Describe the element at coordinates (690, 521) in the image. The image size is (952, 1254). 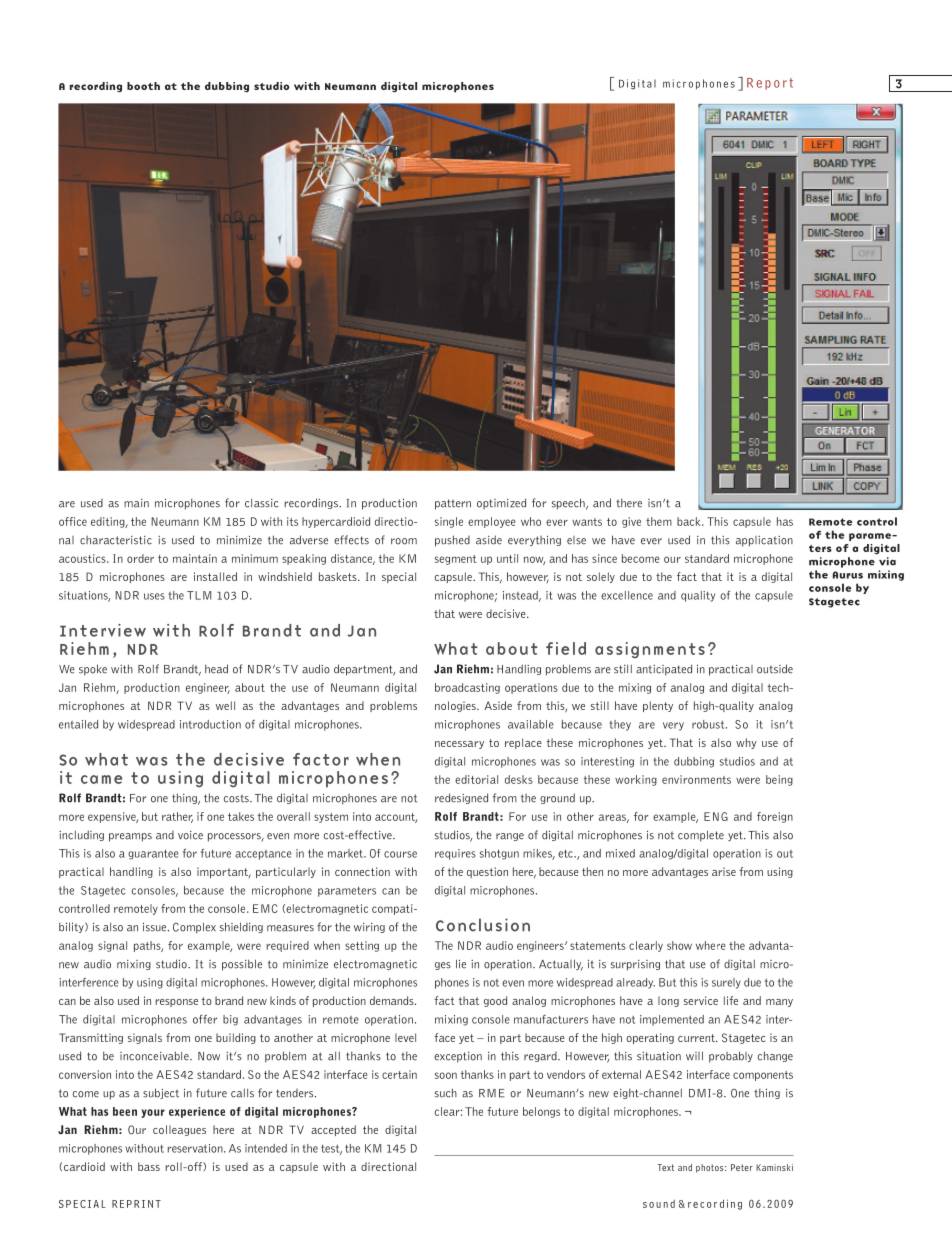
I see `back` at that location.
